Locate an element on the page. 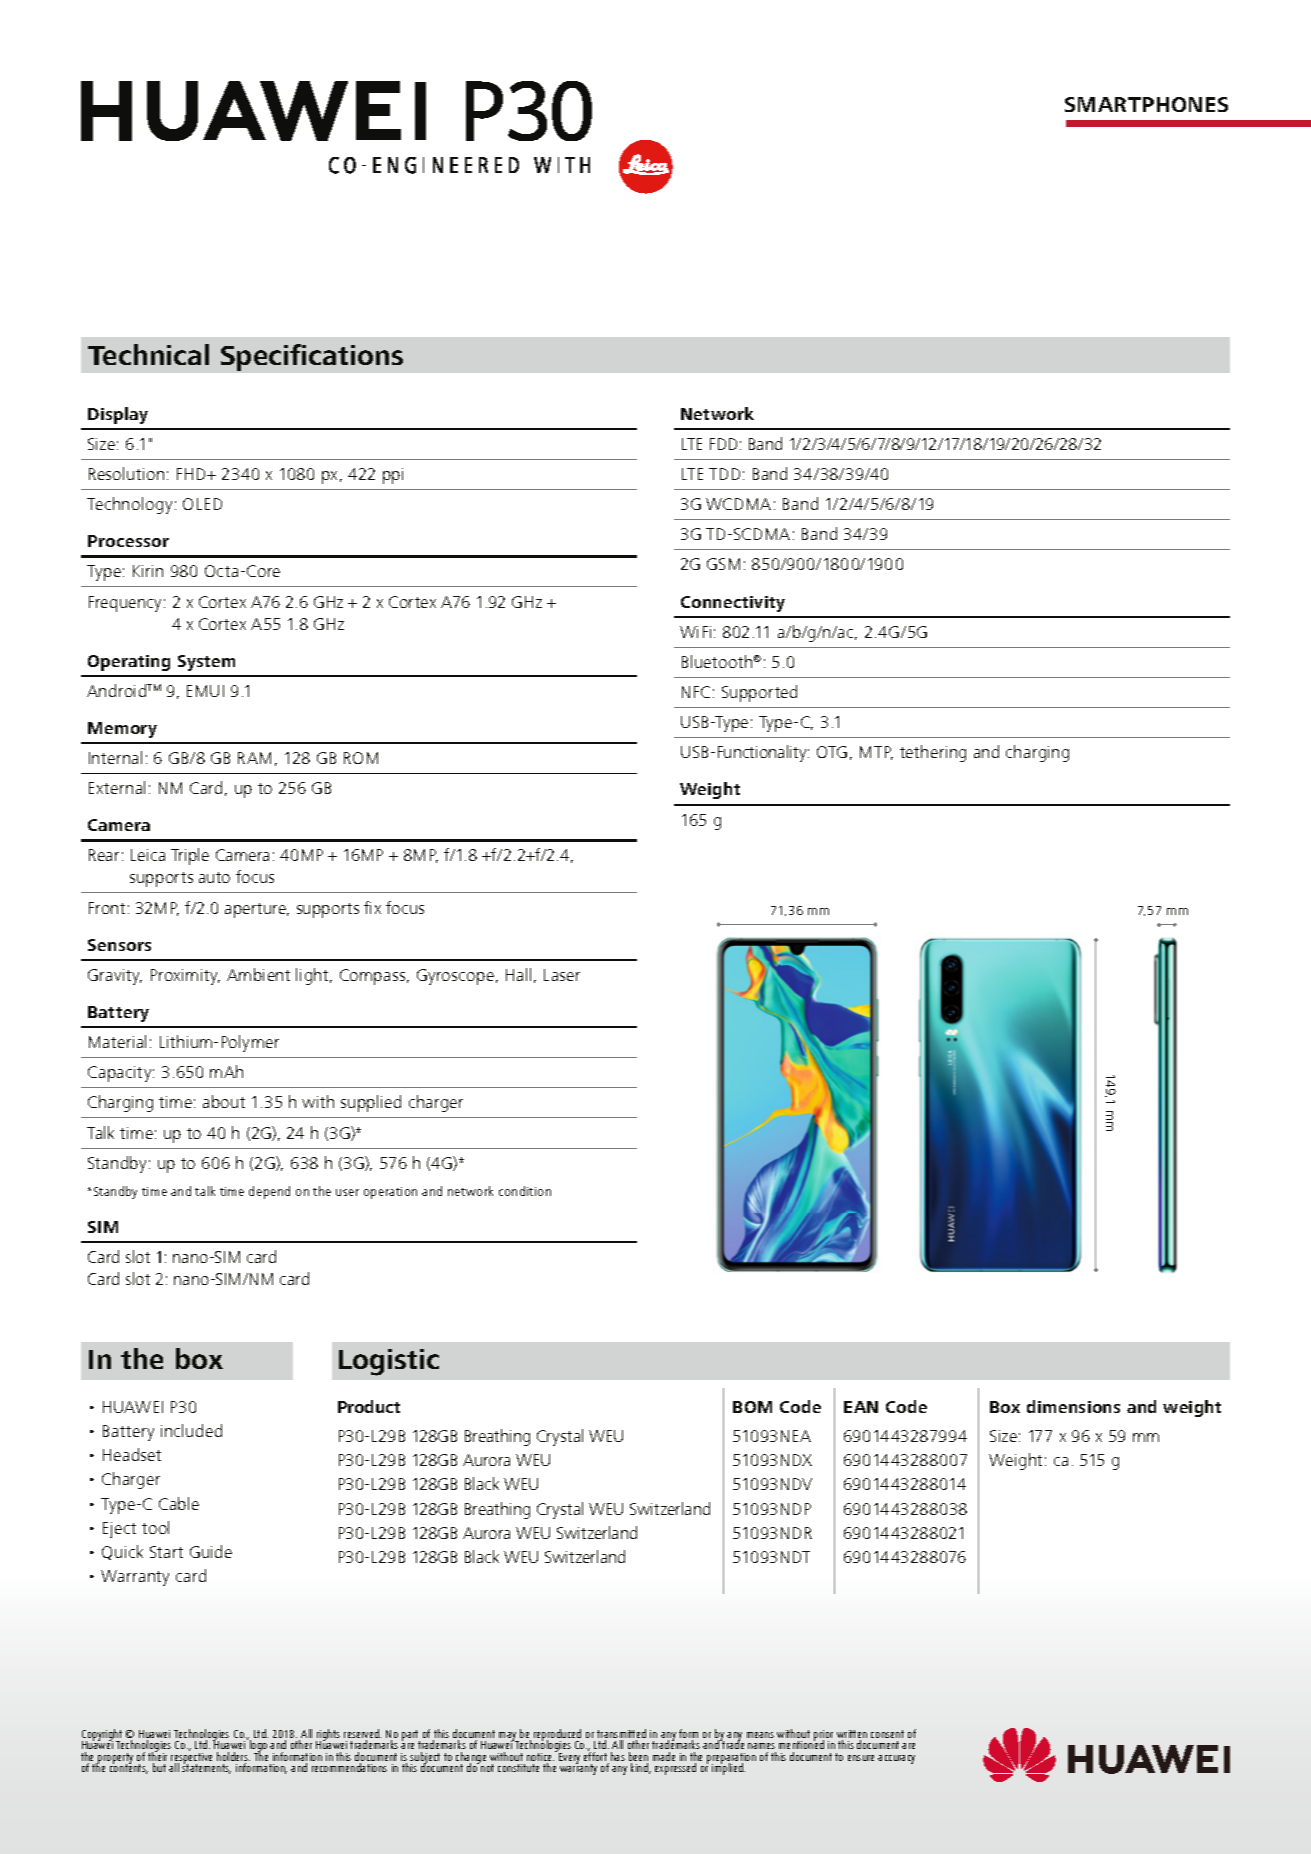 The width and height of the image is (1311, 1854). included is located at coordinates (191, 1430).
